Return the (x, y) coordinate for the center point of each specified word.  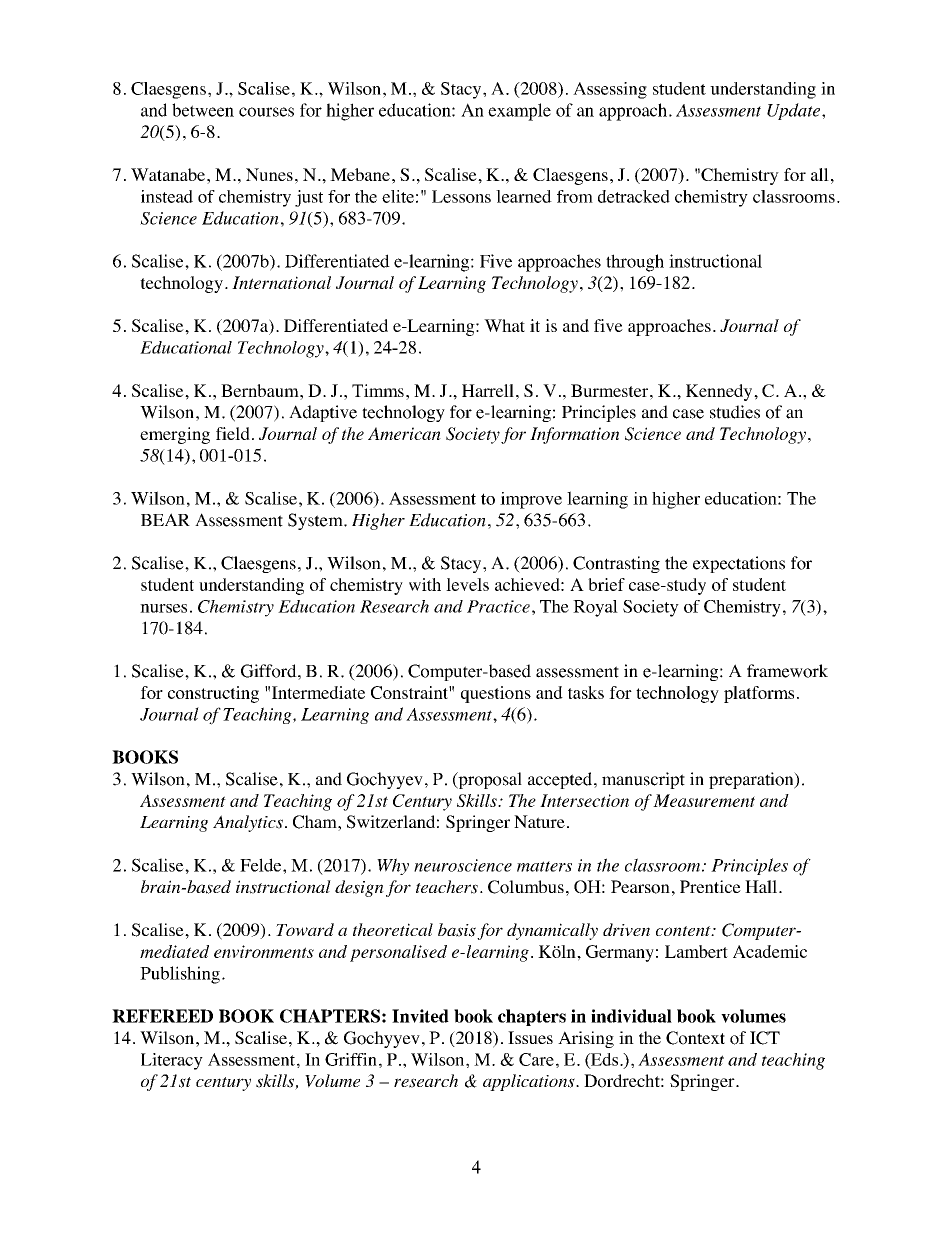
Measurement (704, 800)
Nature (539, 821)
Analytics (248, 823)
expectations (739, 564)
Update (795, 111)
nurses (163, 608)
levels (467, 584)
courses (266, 112)
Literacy (172, 1061)
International (281, 282)
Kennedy (720, 392)
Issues (530, 1037)
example (519, 112)
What (504, 325)
